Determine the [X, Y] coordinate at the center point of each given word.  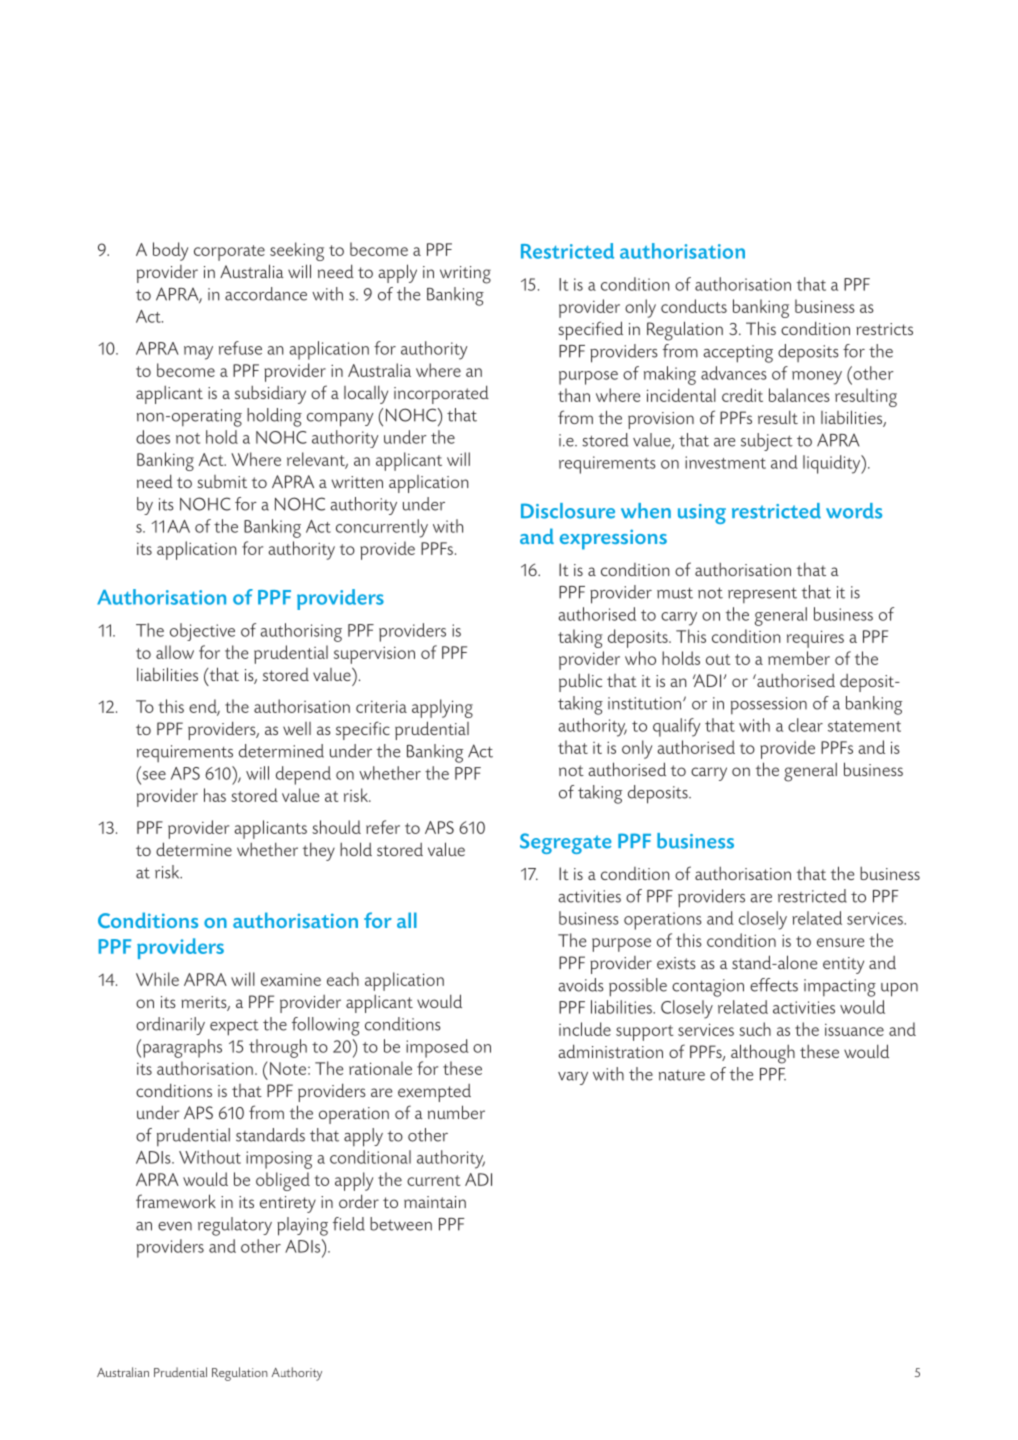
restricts [884, 329]
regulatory [235, 1226]
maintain [435, 1202]
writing [465, 275]
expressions [613, 539]
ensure [840, 942]
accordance [266, 294]
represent [762, 596]
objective [202, 632]
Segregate [565, 843]
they [319, 851]
